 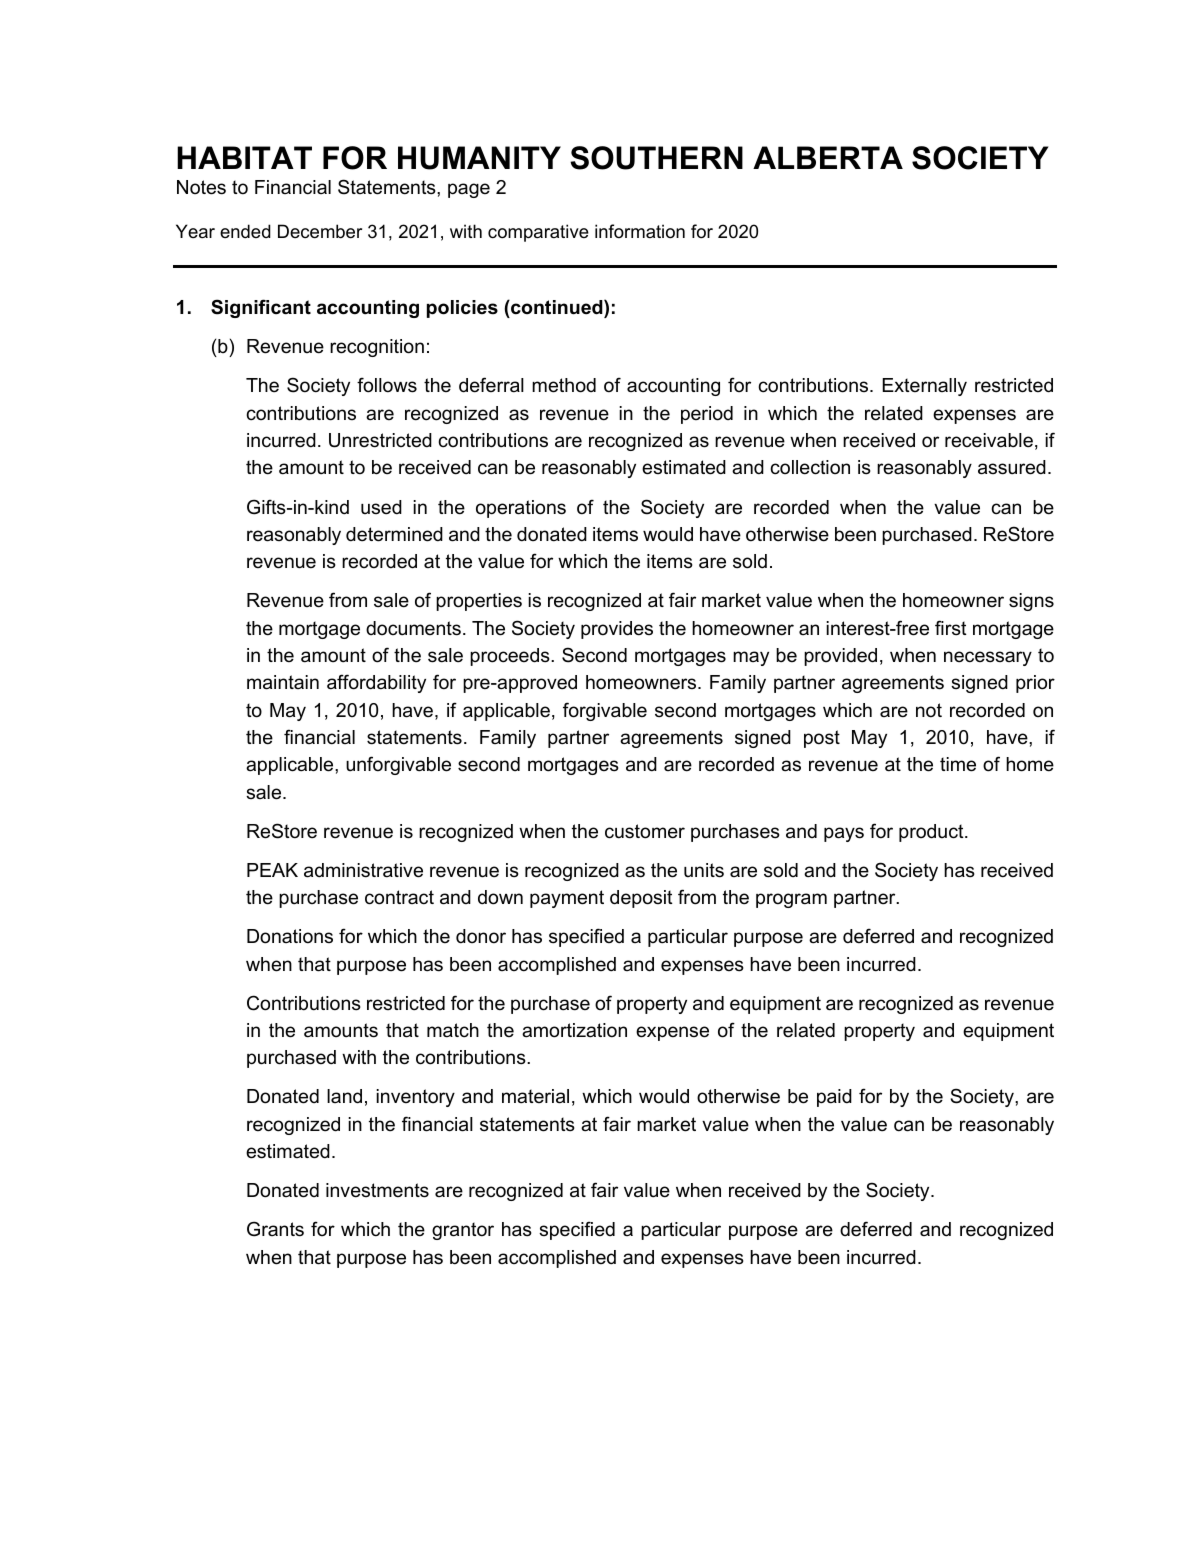 What do you see at coordinates (834, 1098) in the screenshot?
I see `paid` at bounding box center [834, 1098].
